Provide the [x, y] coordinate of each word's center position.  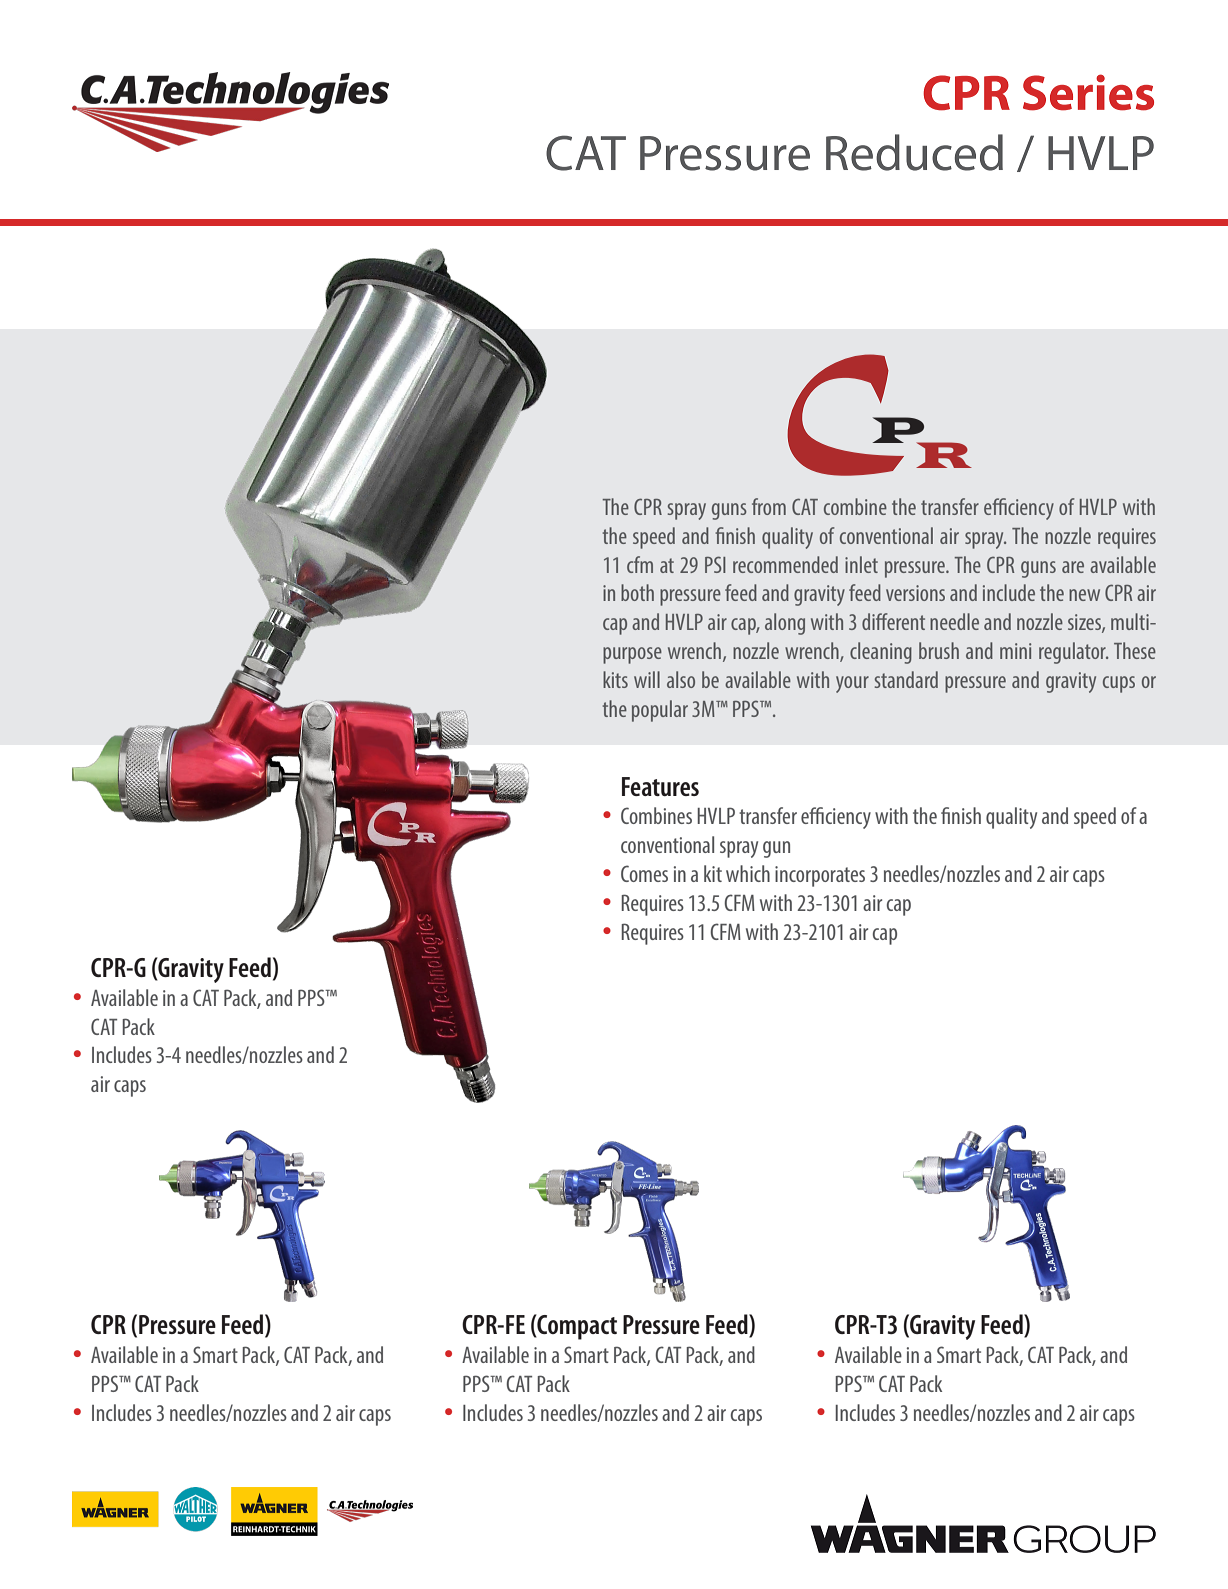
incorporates [820, 876]
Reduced [914, 152]
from [769, 506]
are [1073, 567]
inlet [861, 564]
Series [1088, 92]
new [1084, 595]
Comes [644, 873]
